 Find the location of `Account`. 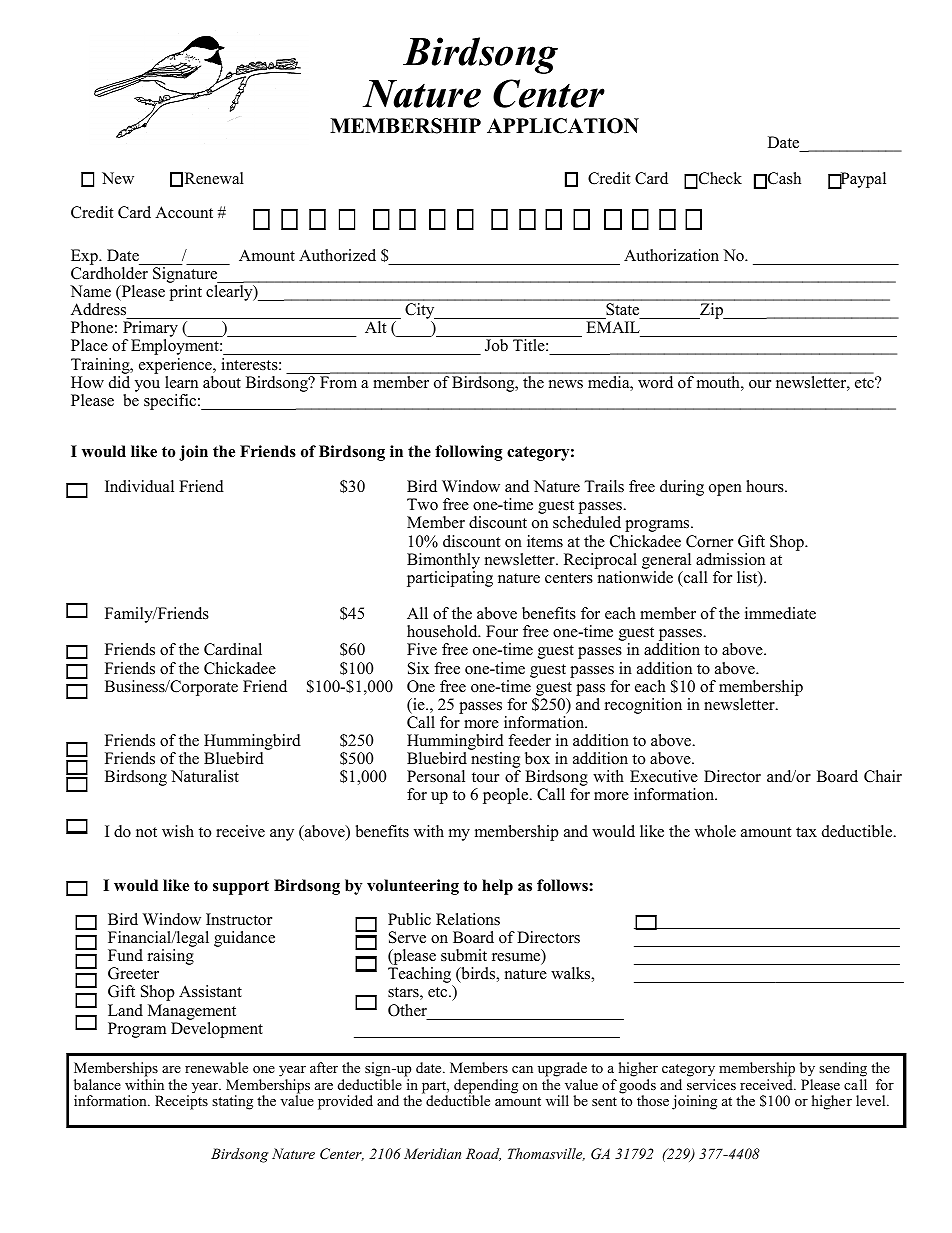

Account is located at coordinates (184, 212).
